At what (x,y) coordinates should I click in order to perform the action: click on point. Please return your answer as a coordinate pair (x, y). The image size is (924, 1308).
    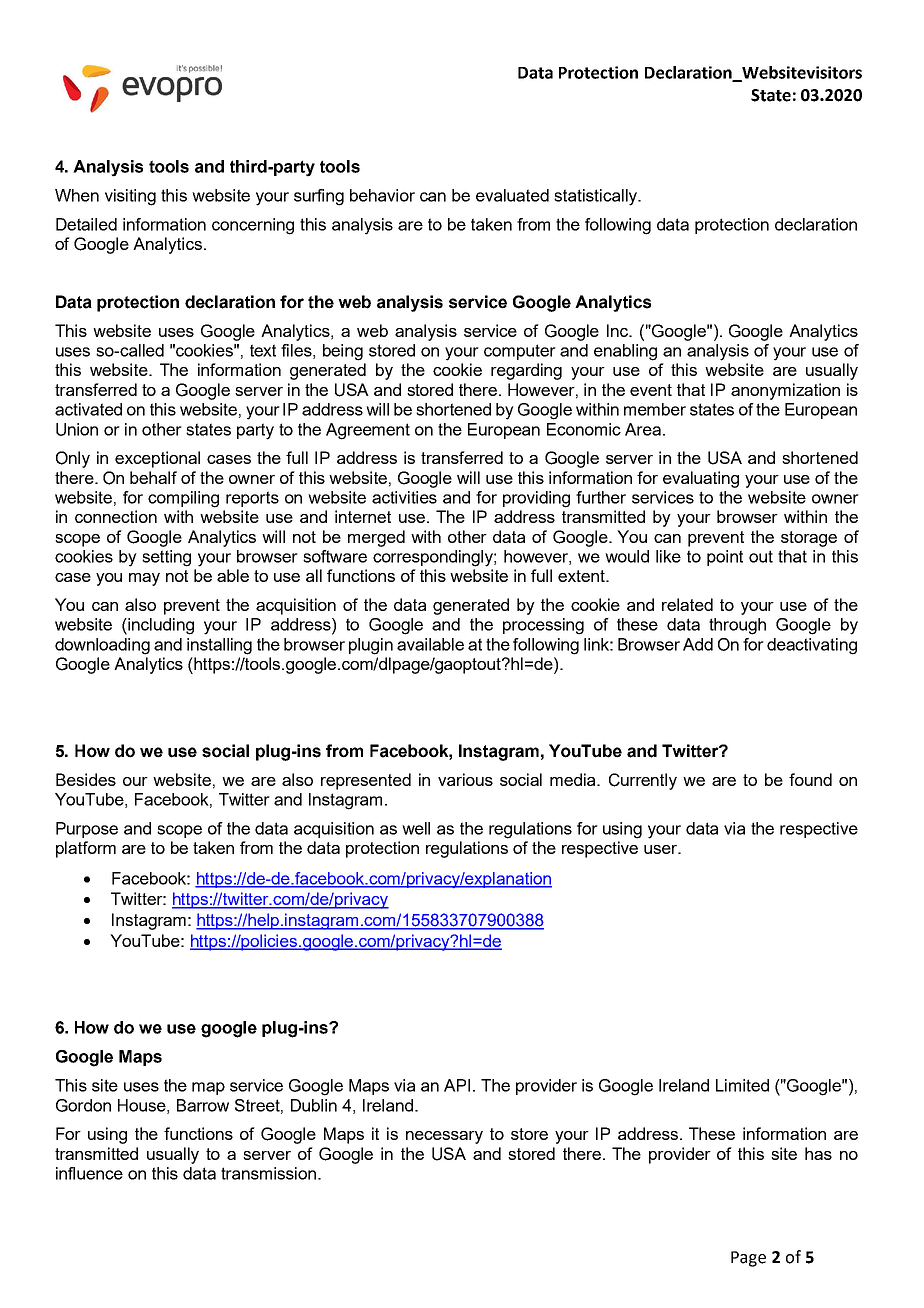
    Looking at the image, I should click on (725, 558).
